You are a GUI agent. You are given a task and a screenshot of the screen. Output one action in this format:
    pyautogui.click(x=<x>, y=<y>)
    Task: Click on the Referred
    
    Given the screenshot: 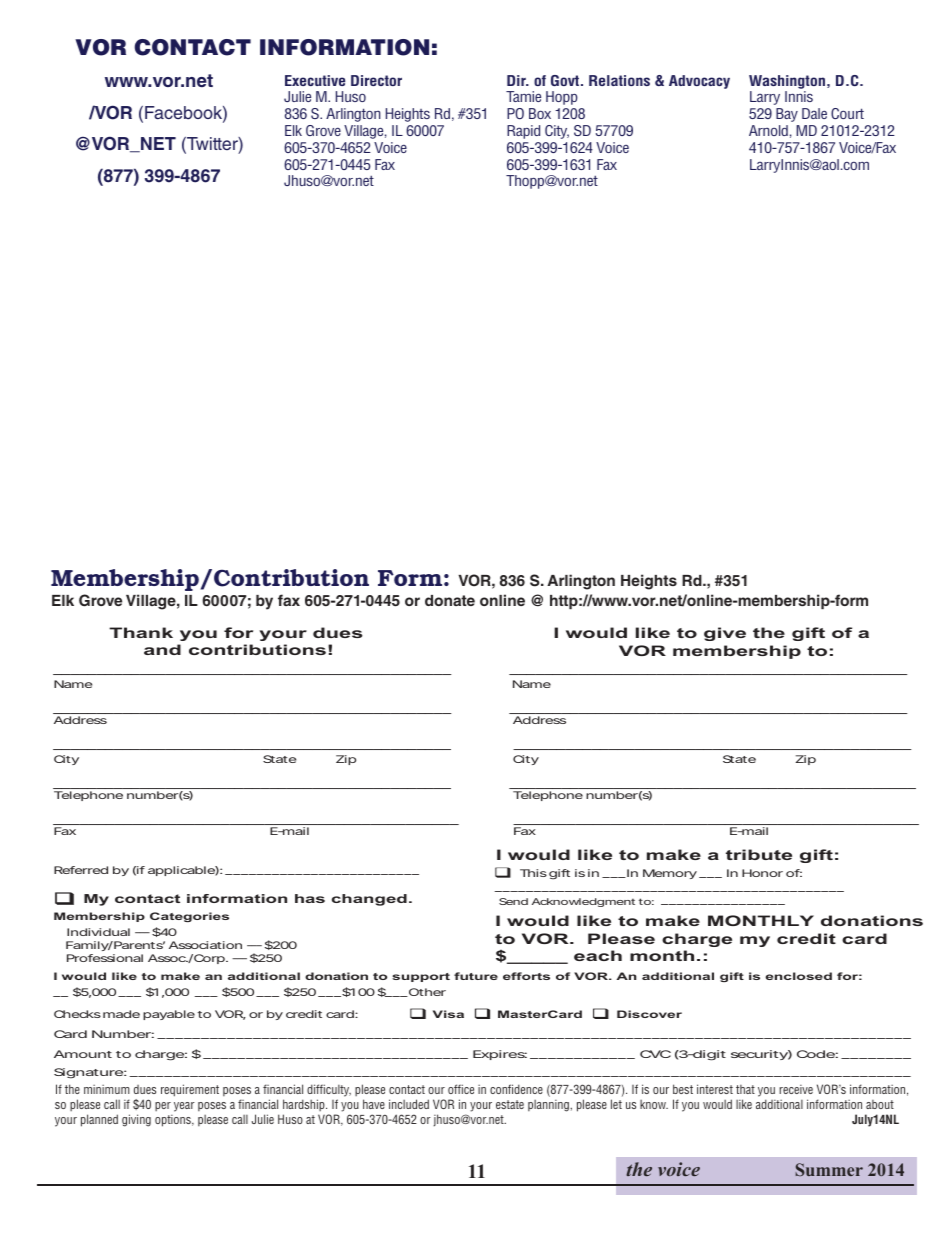 What is the action you would take?
    pyautogui.click(x=81, y=870)
